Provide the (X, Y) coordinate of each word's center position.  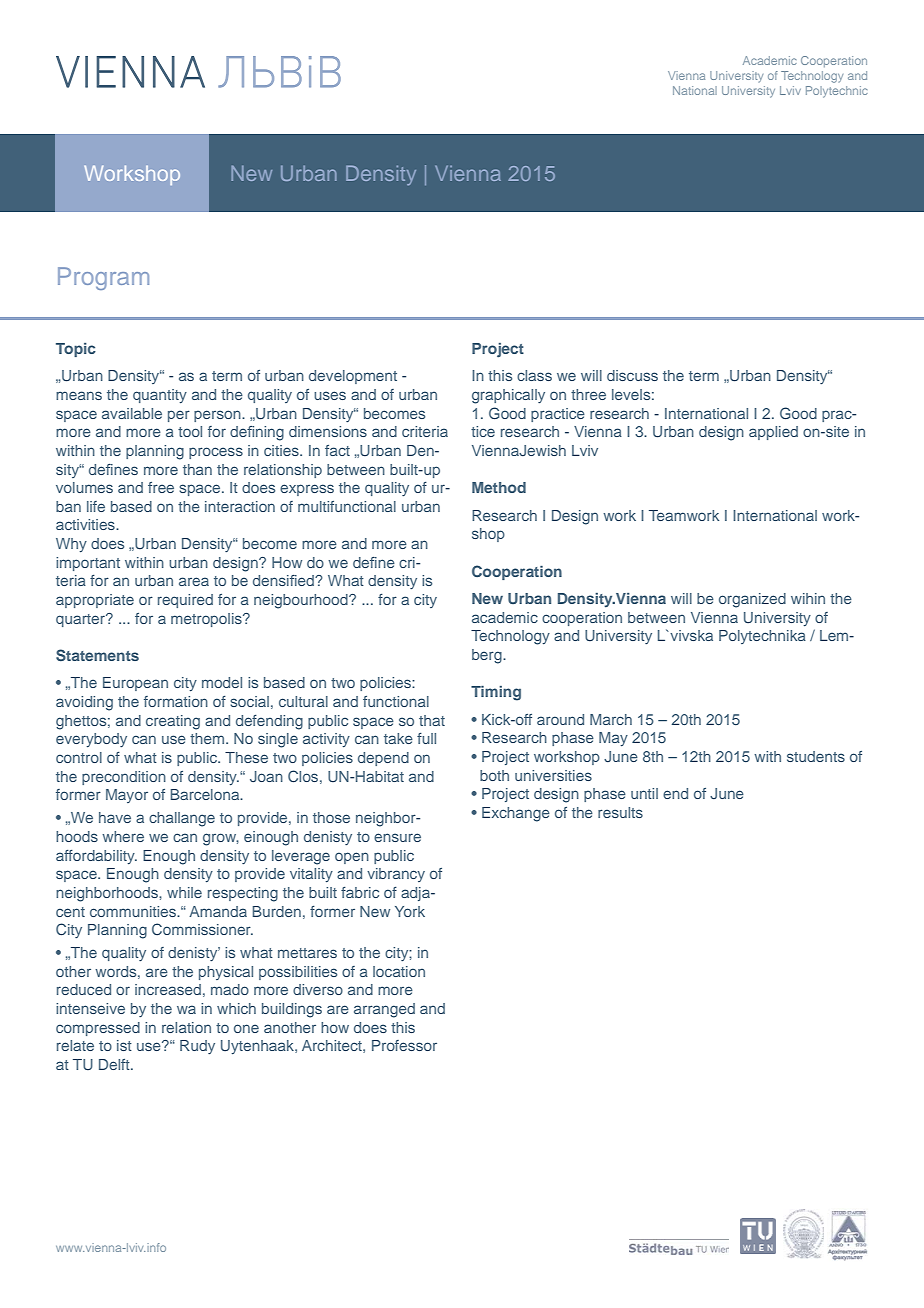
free (161, 487)
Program (103, 278)
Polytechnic (837, 92)
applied (773, 433)
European (135, 684)
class (534, 375)
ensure (397, 837)
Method (499, 487)
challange (182, 819)
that (432, 720)
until (644, 793)
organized (752, 600)
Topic (76, 350)
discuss (632, 375)
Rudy (197, 1047)
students (816, 756)
